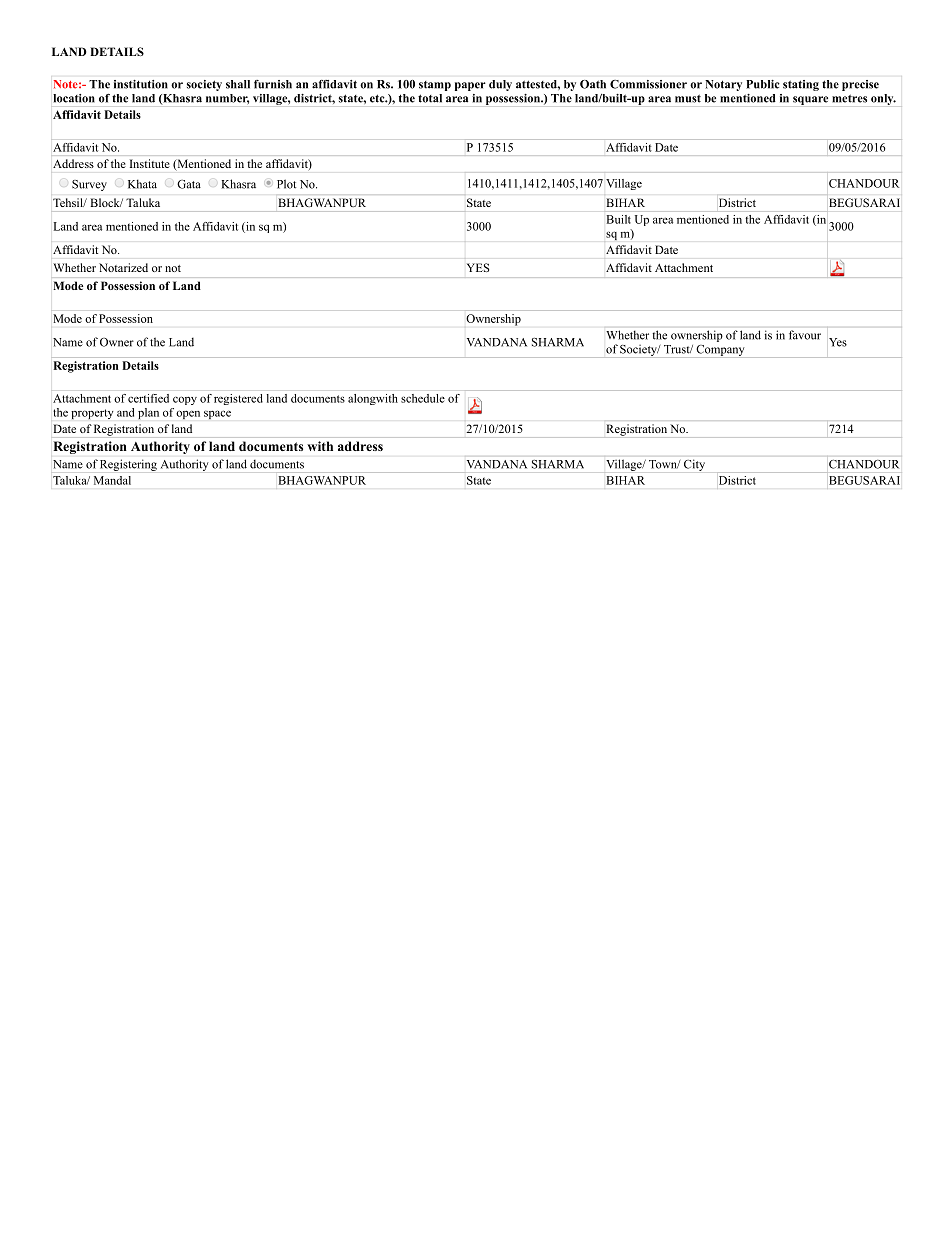 The width and height of the screenshot is (952, 1233). Describe the element at coordinates (810, 100) in the screenshot. I see `square` at that location.
